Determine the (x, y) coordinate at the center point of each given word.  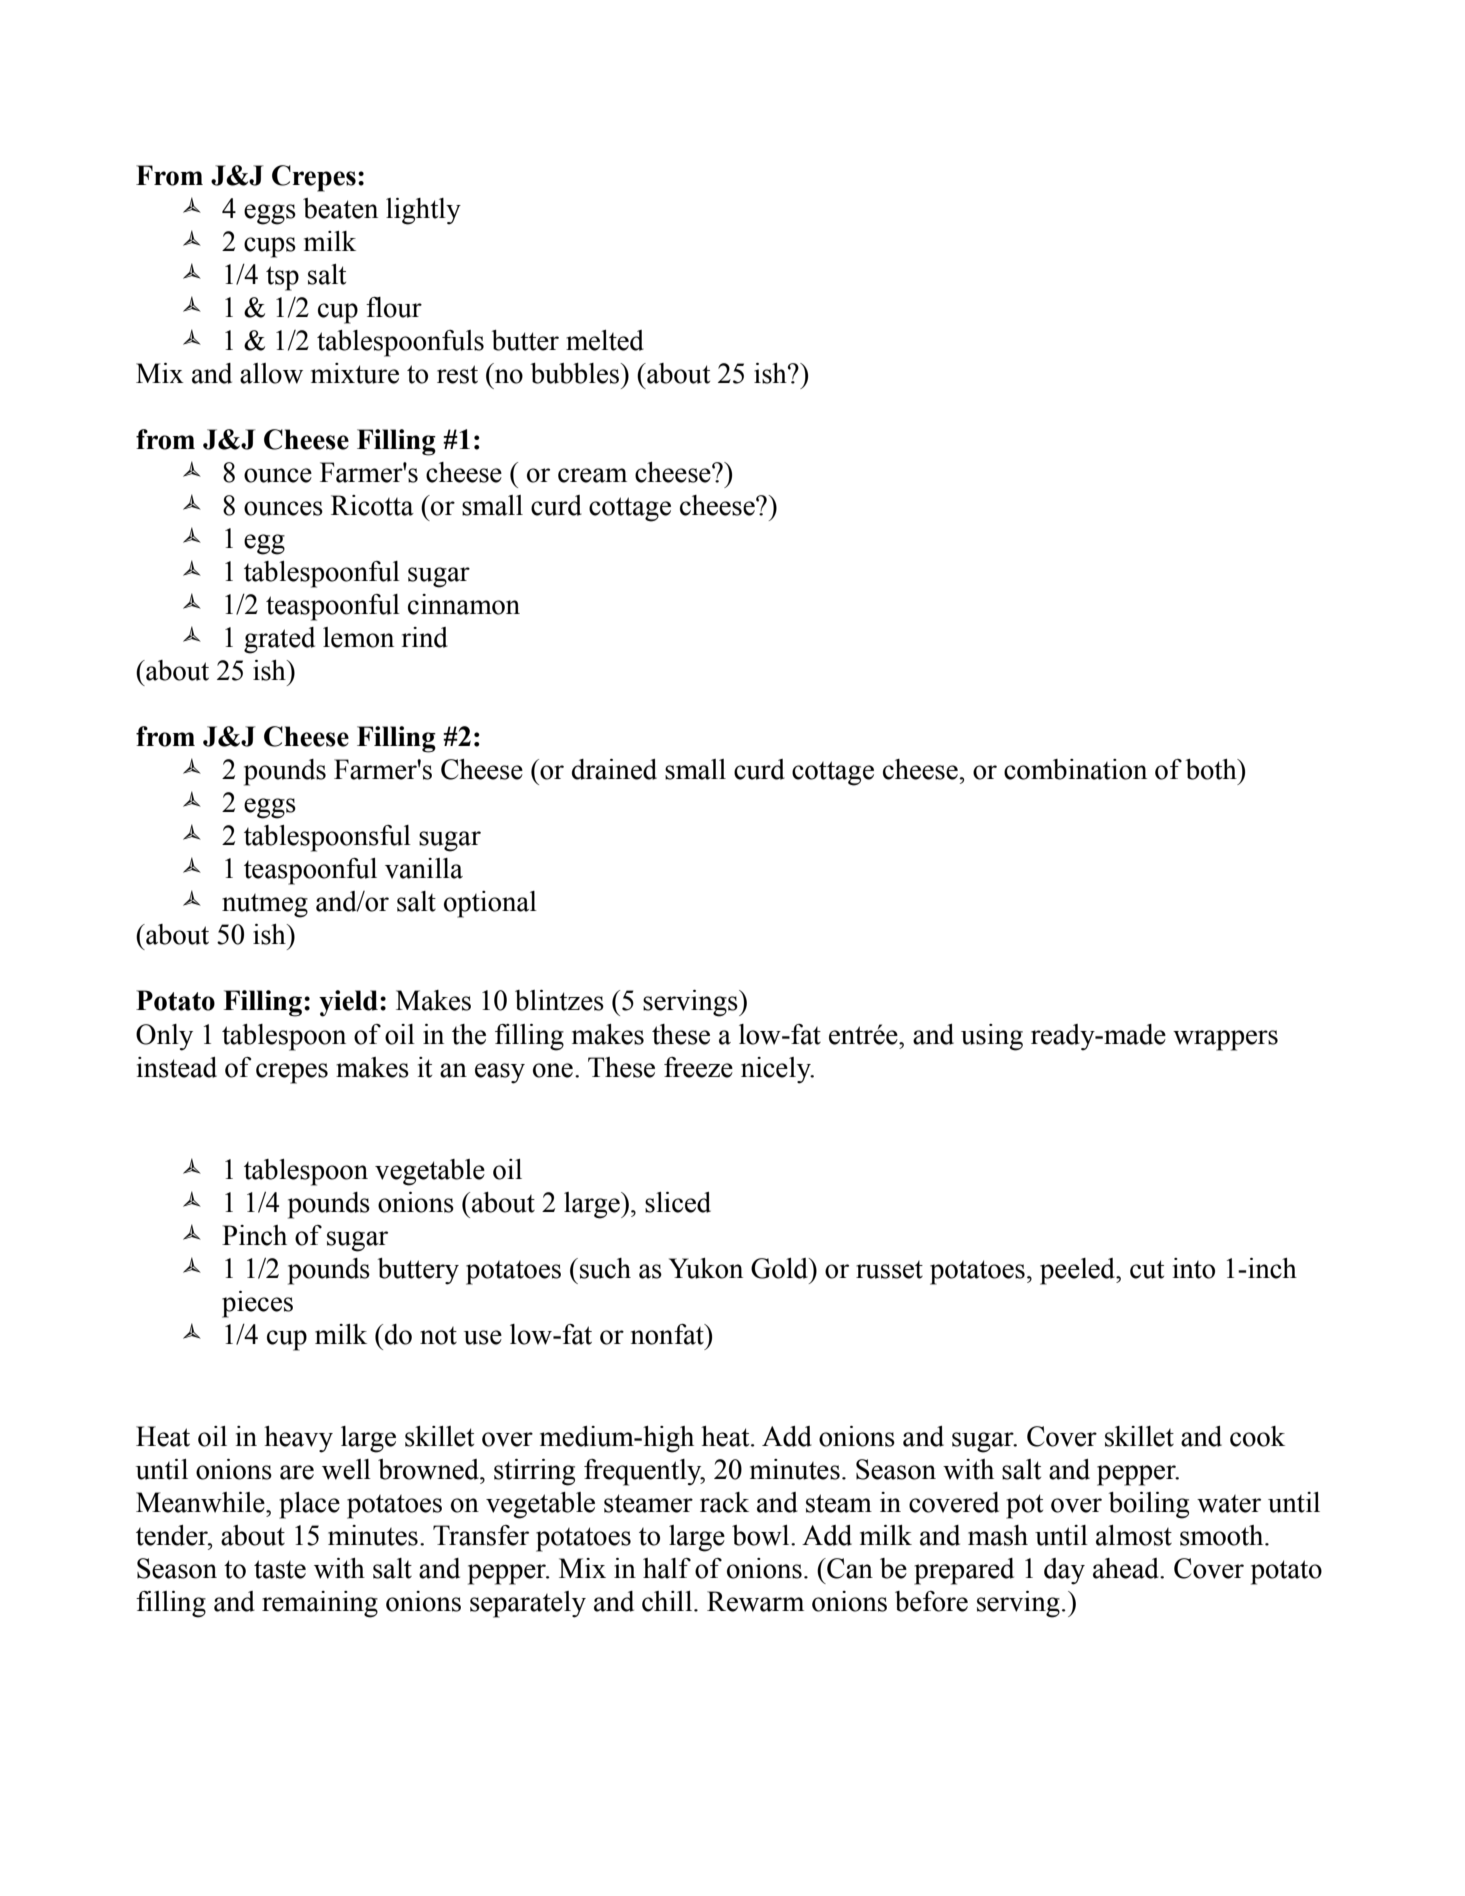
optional (490, 904)
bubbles (575, 373)
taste (280, 1569)
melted (605, 340)
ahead (1127, 1568)
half (667, 1568)
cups (270, 247)
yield (348, 1003)
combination (1075, 769)
